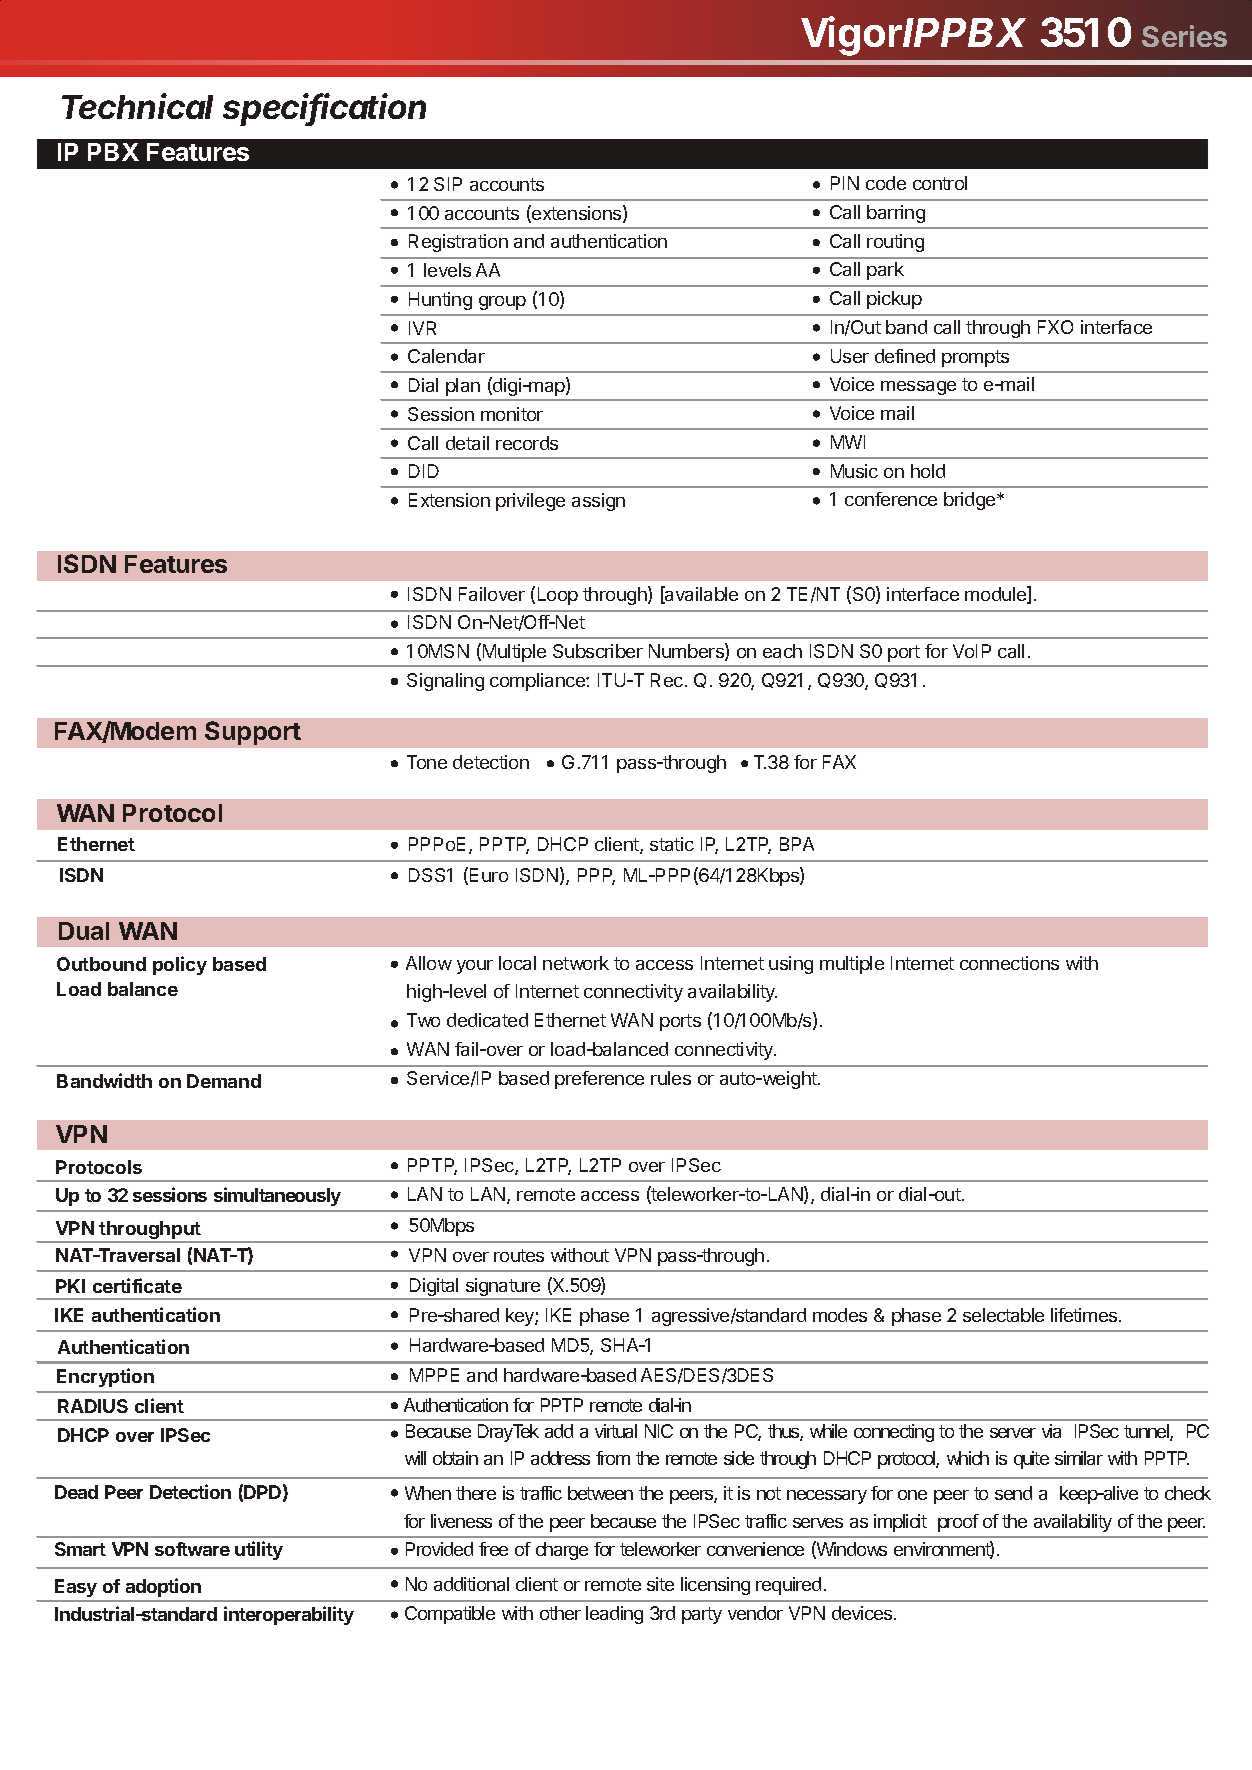 Image resolution: width=1252 pixels, height=1770 pixels. Describe the element at coordinates (971, 501) in the document. I see `bridge` at that location.
